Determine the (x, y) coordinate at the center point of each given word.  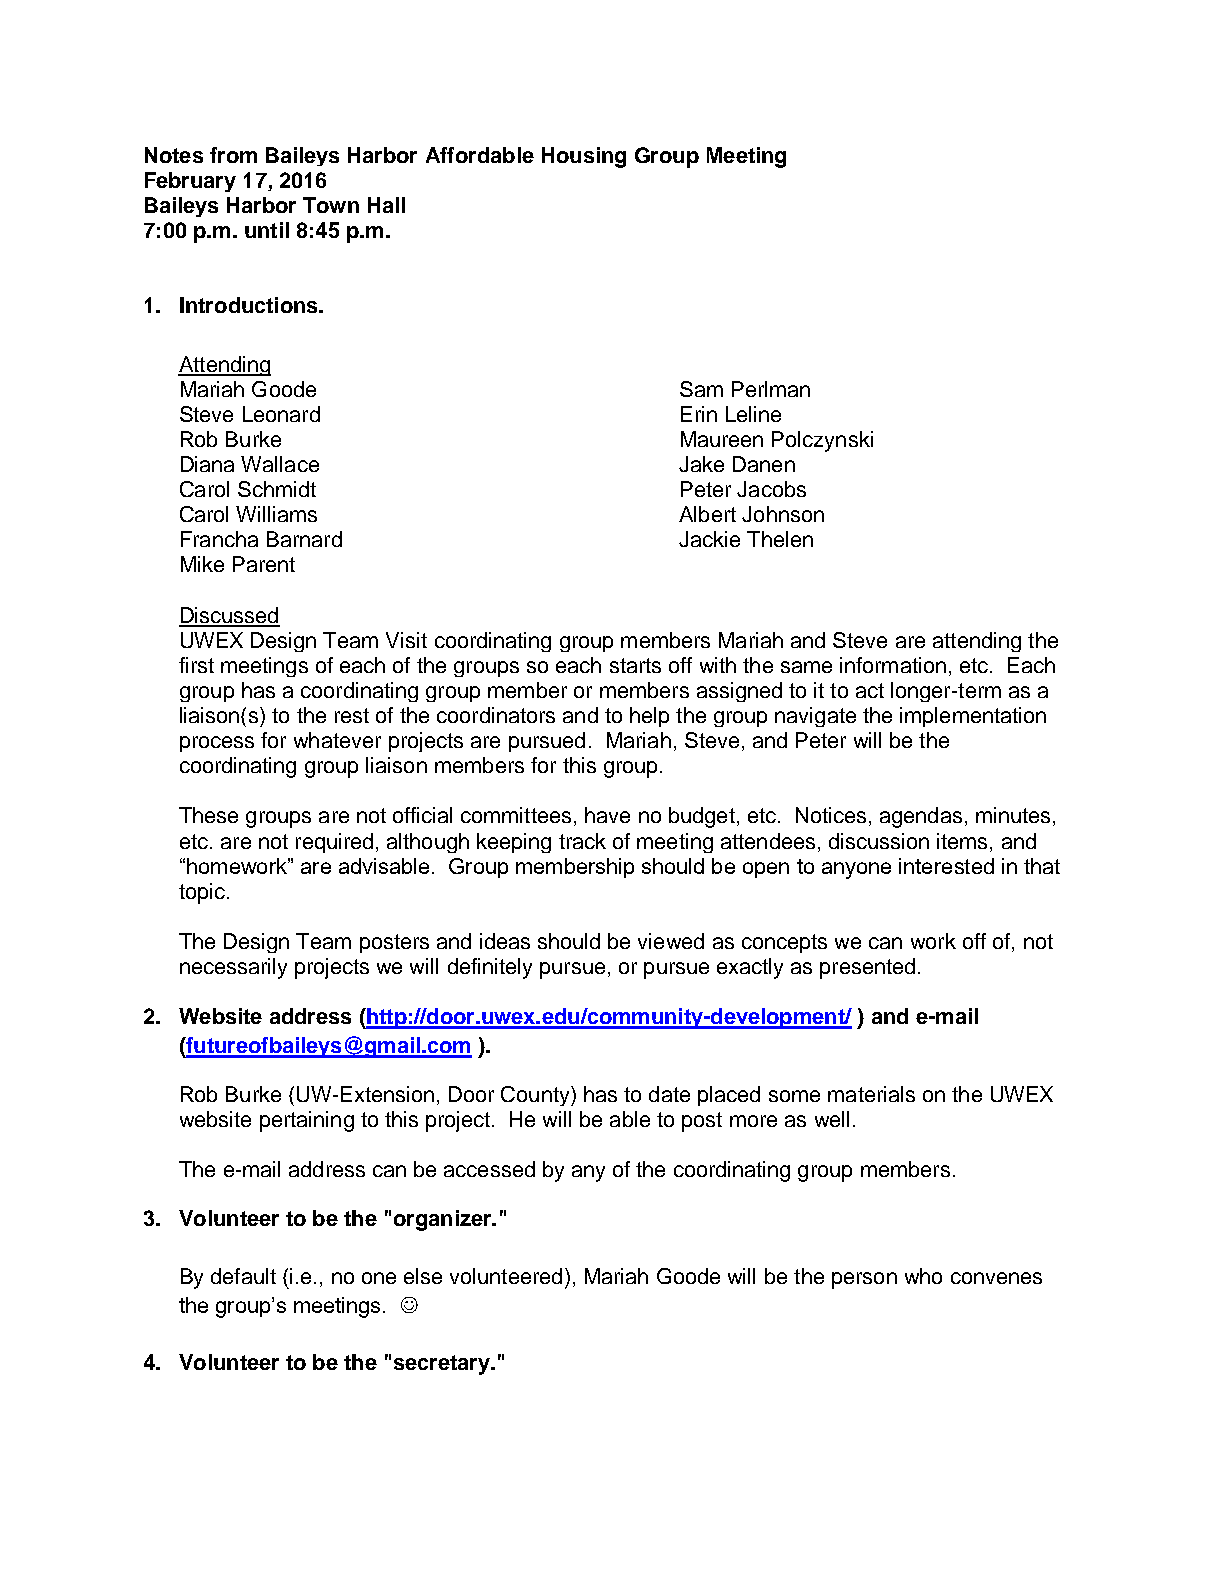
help (649, 717)
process (217, 744)
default (243, 1276)
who (923, 1276)
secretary (443, 1365)
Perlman (771, 389)
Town (331, 205)
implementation (973, 717)
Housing (584, 157)
